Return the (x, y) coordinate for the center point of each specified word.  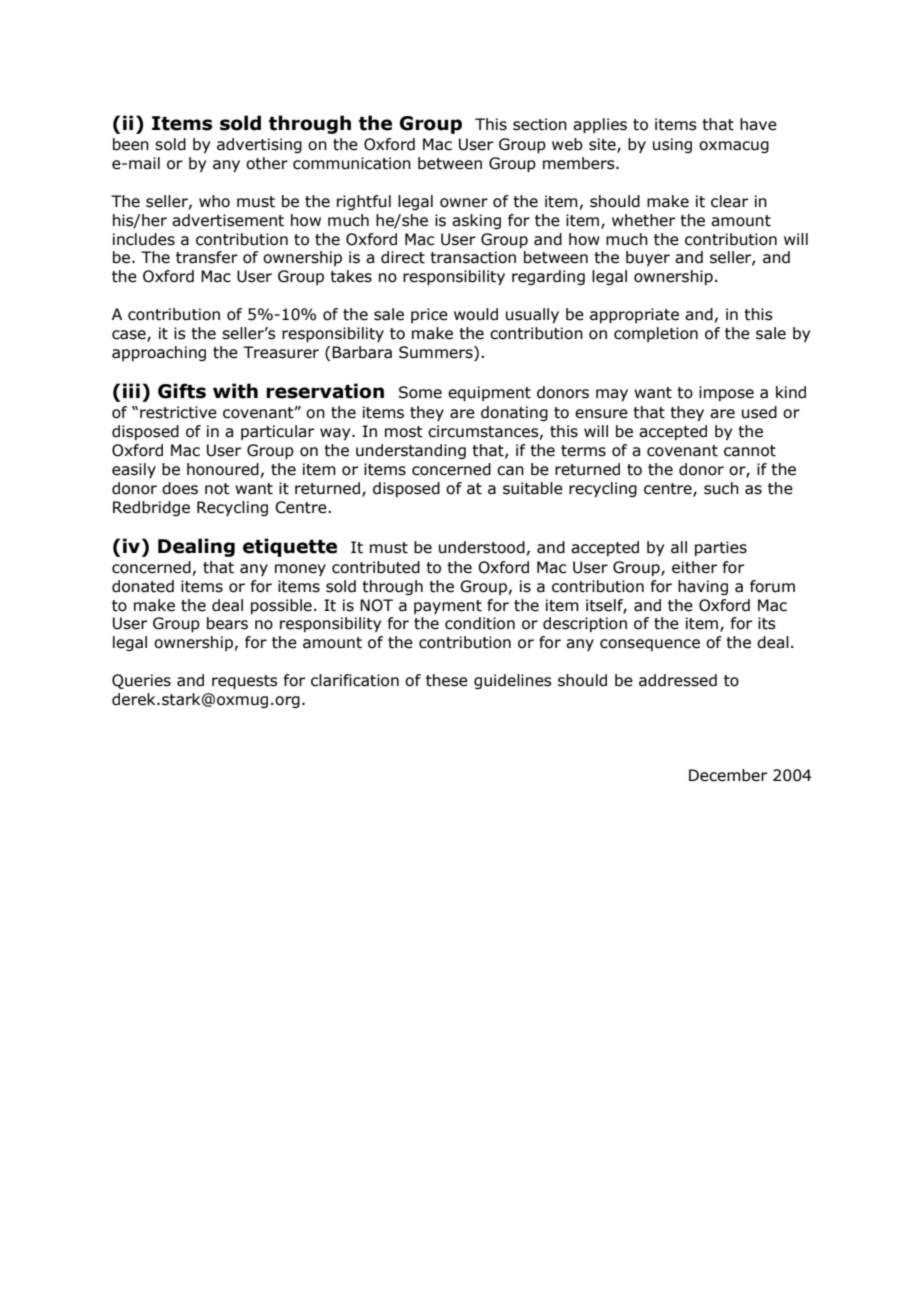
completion (656, 334)
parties (721, 548)
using (672, 145)
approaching (159, 353)
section (540, 124)
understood (482, 547)
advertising (259, 145)
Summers (437, 352)
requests (245, 682)
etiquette (290, 547)
